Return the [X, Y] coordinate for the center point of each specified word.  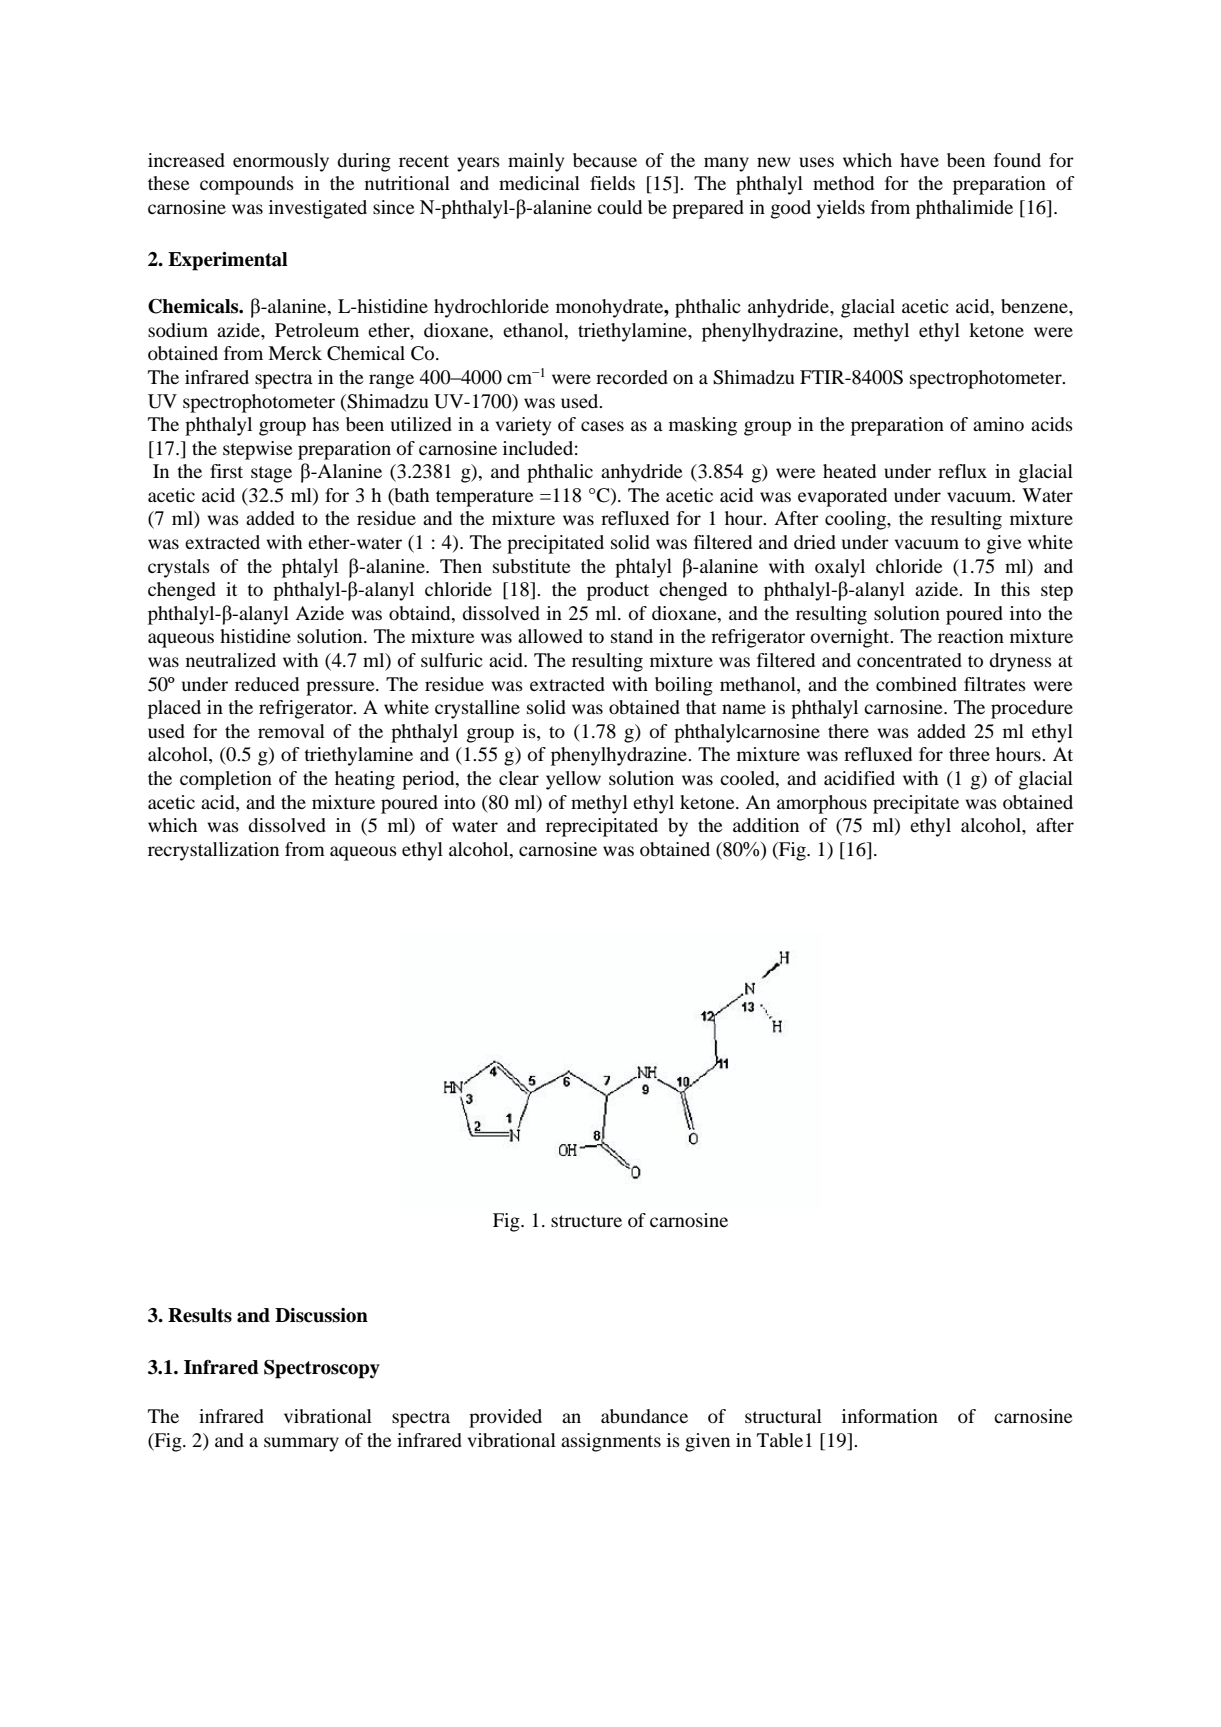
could [619, 207]
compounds [247, 185]
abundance [644, 1416]
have [919, 160]
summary [301, 1444]
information [890, 1416]
